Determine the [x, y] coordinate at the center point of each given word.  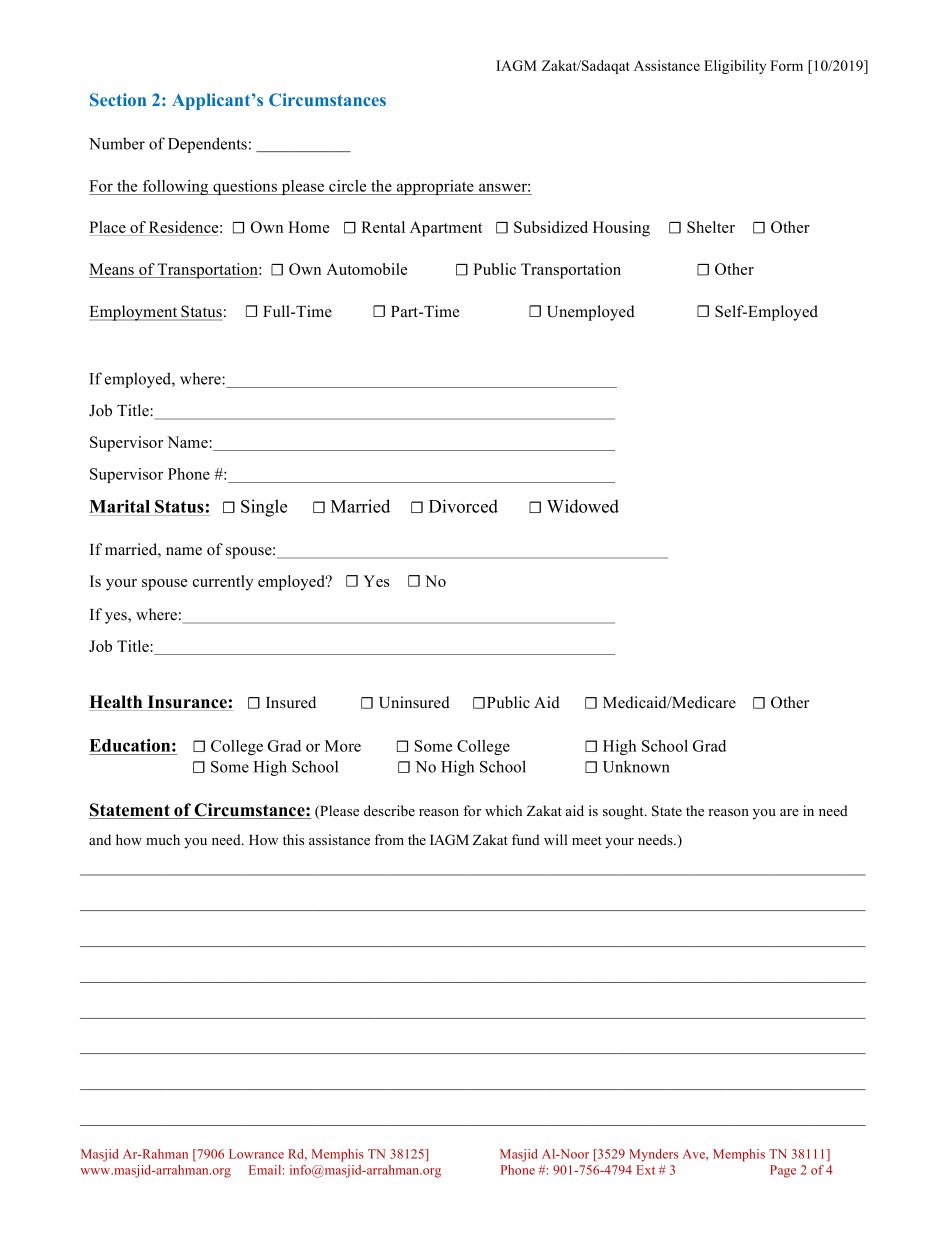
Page [783, 1171]
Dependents [207, 145]
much [163, 839]
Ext [645, 1170]
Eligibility [735, 67]
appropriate [435, 187]
